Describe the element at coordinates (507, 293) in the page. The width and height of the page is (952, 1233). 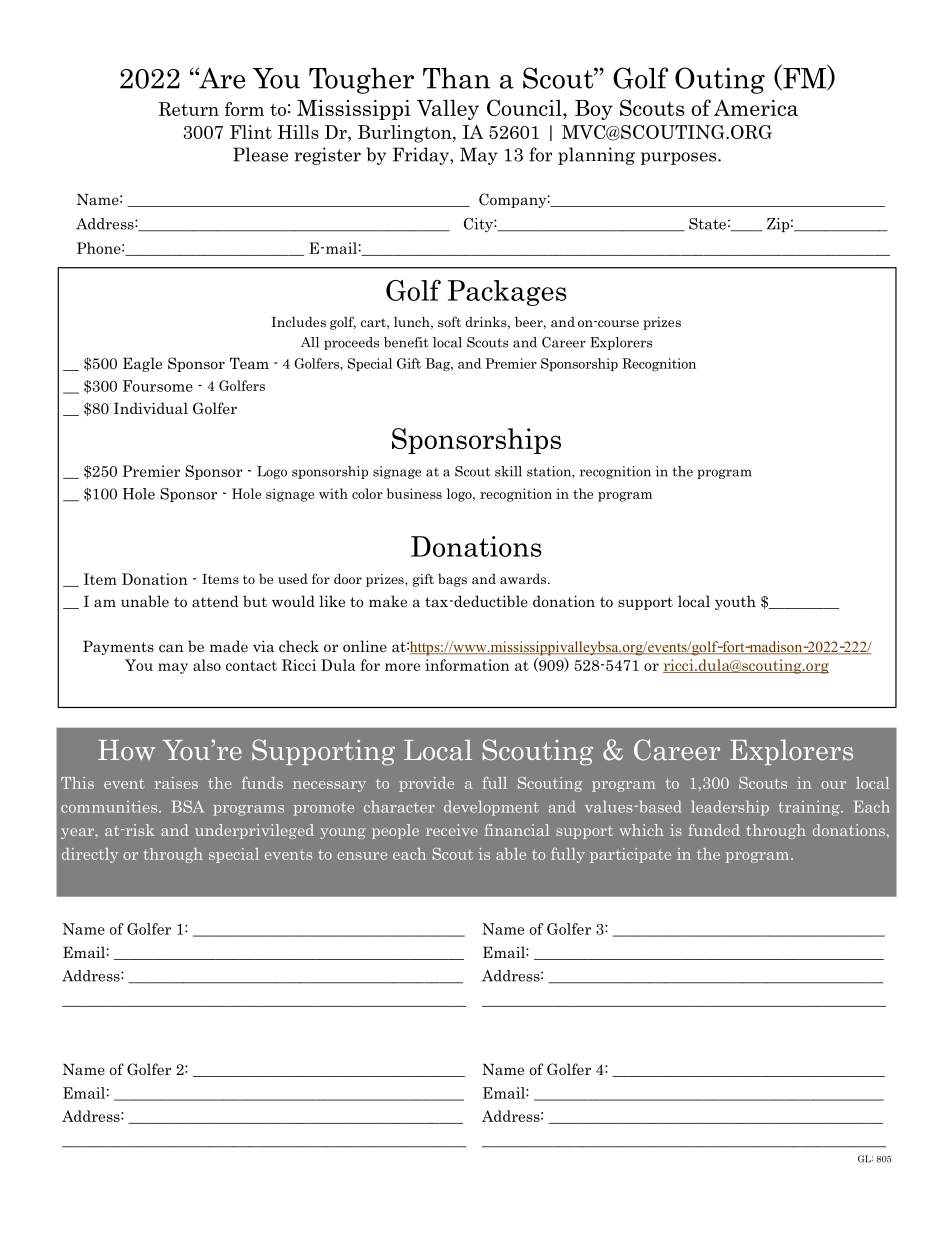
I see `Packages` at that location.
